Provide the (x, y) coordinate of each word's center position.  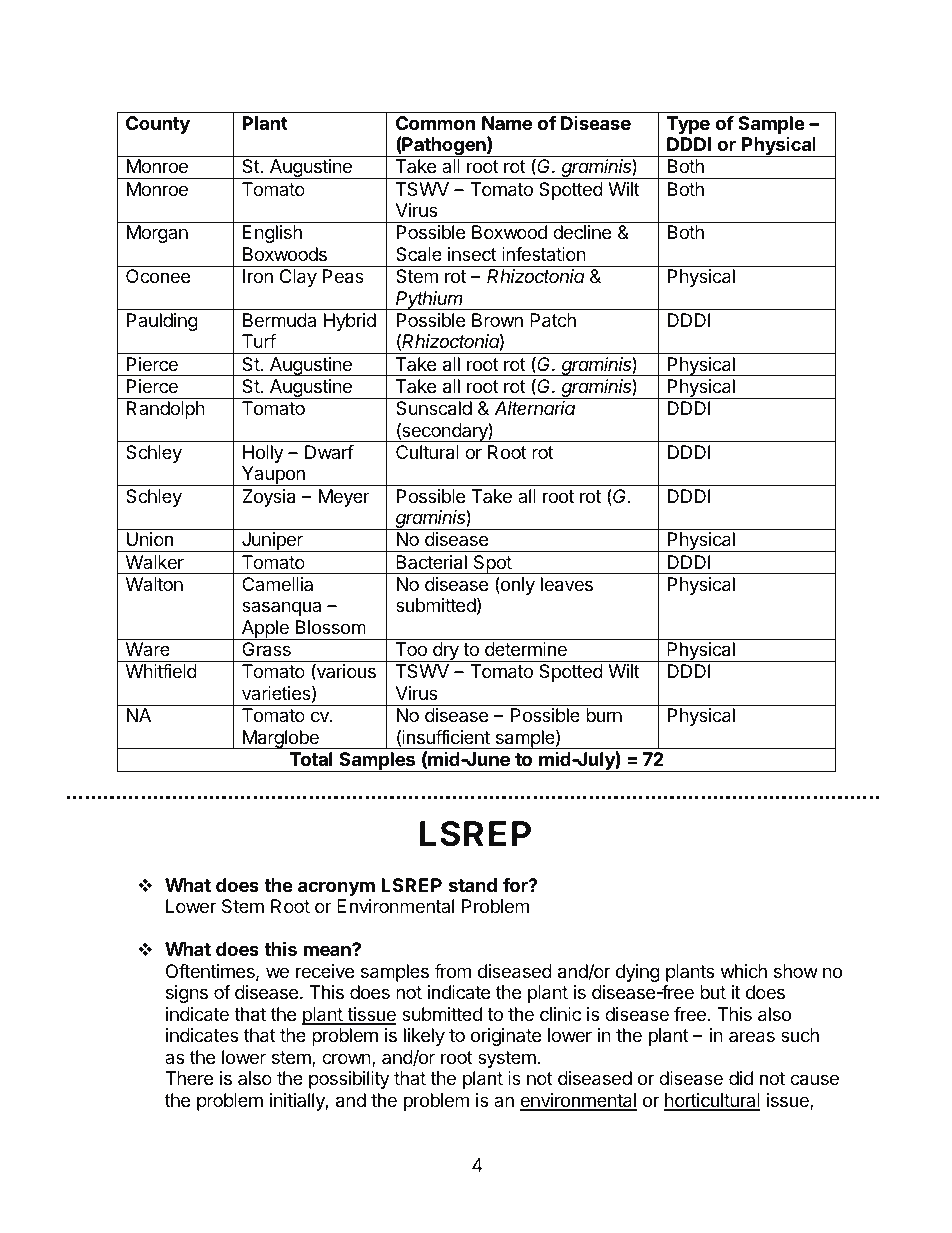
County (158, 125)
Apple (265, 630)
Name (507, 123)
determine (526, 649)
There (189, 1078)
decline (582, 232)
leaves (567, 584)
